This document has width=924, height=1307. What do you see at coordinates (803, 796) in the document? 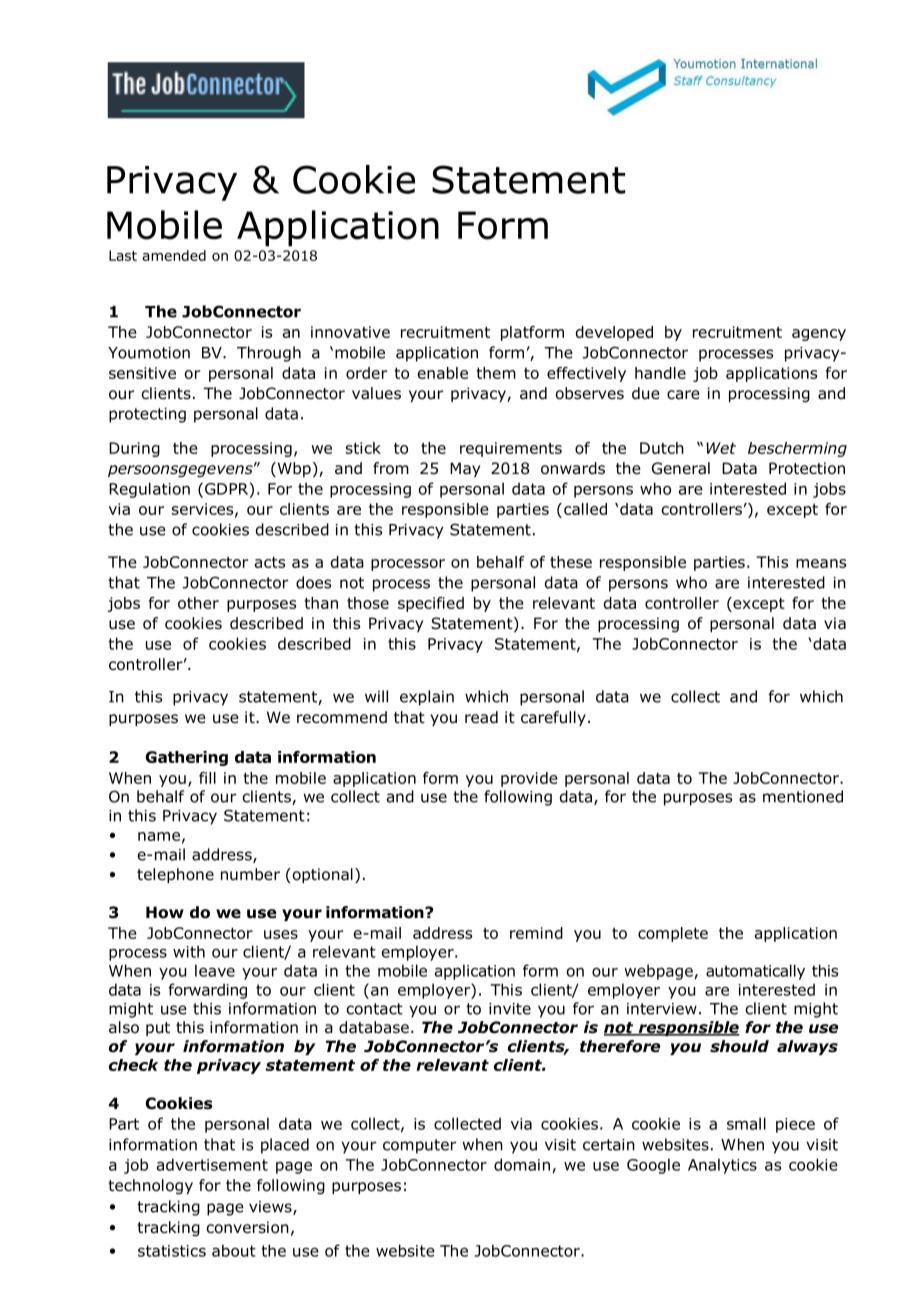
I see `mentioned` at bounding box center [803, 796].
